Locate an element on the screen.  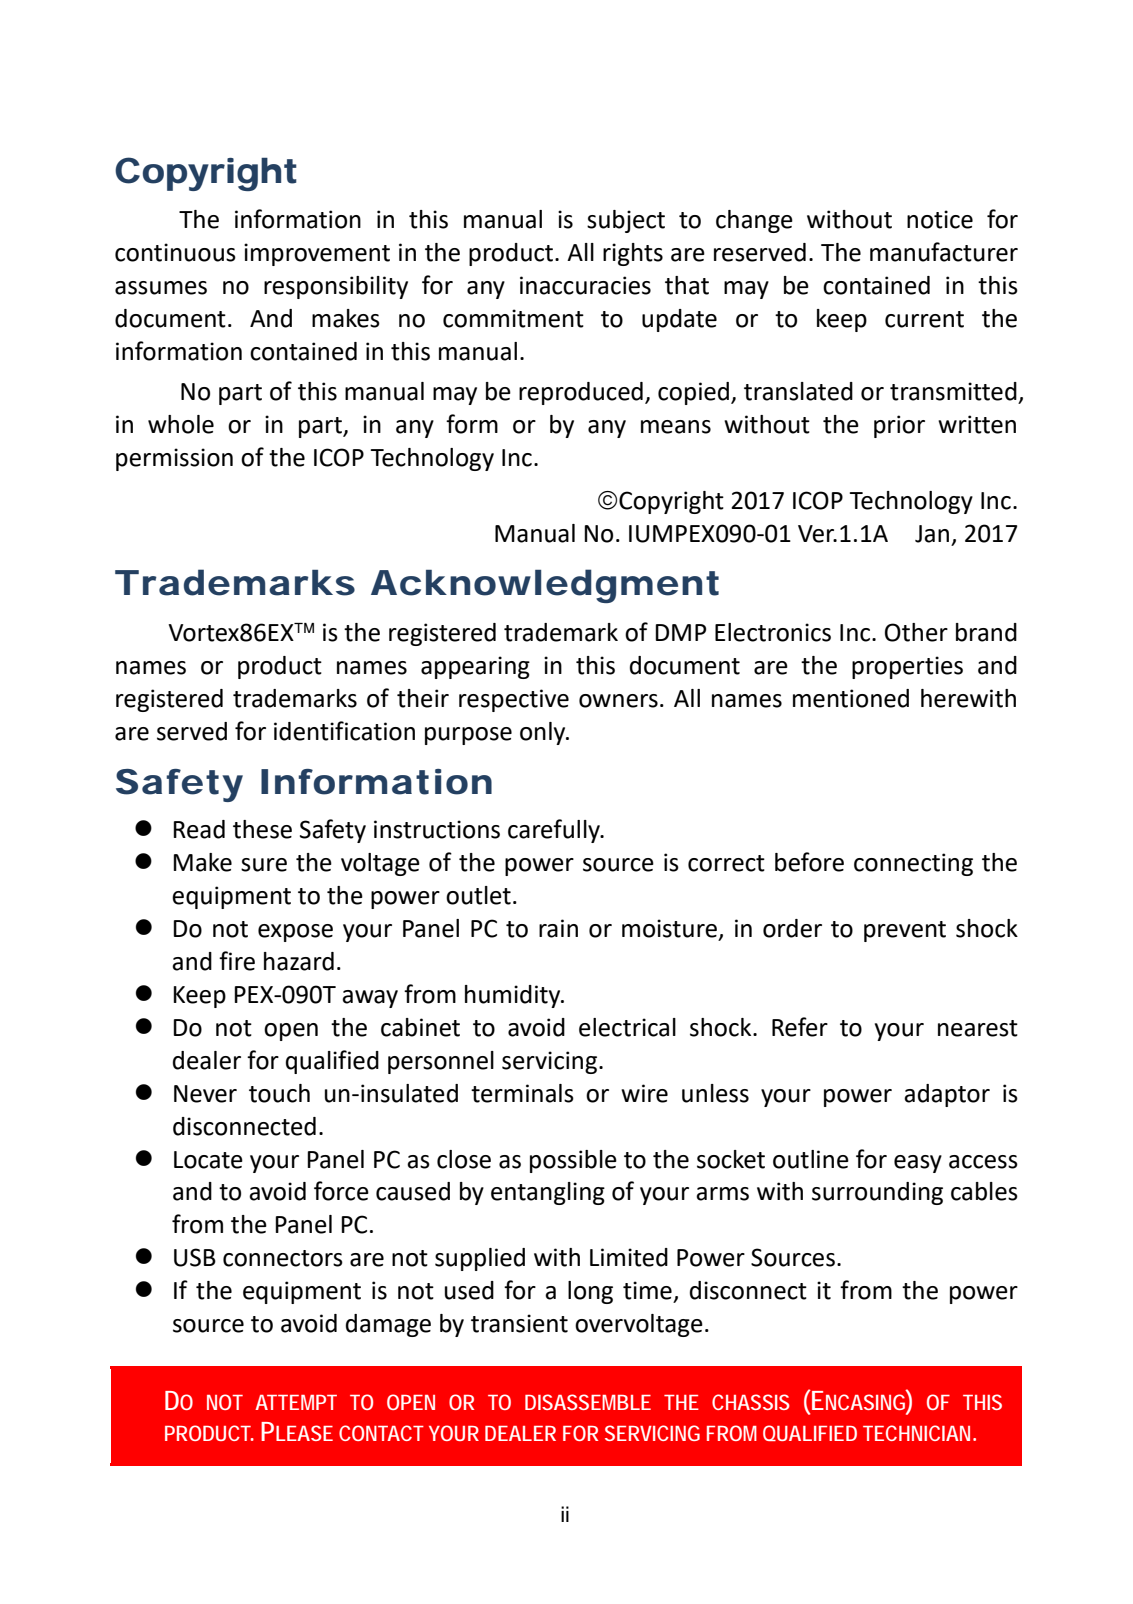
inaccuracies is located at coordinates (585, 285).
